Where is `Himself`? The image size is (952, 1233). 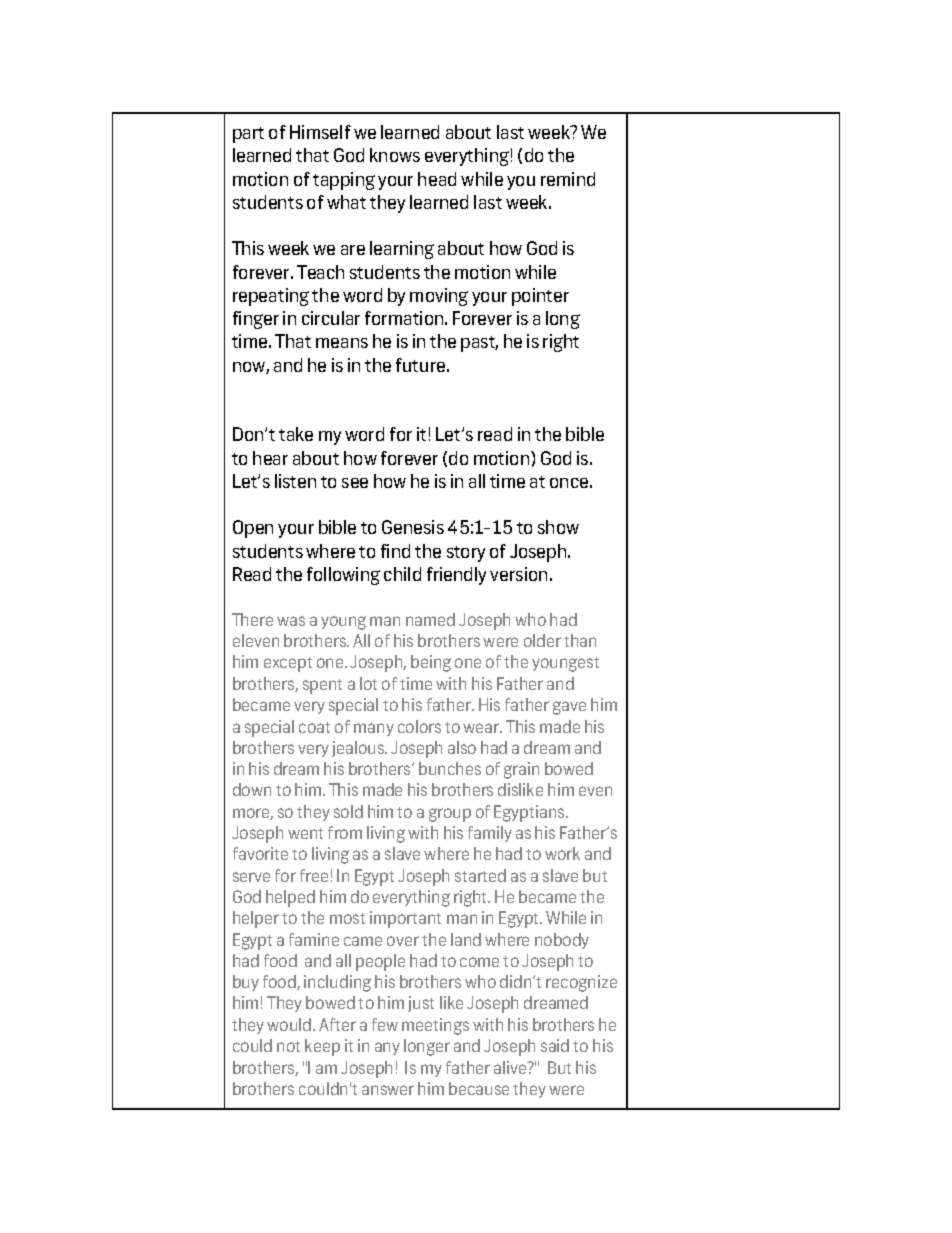
Himself is located at coordinates (320, 132).
